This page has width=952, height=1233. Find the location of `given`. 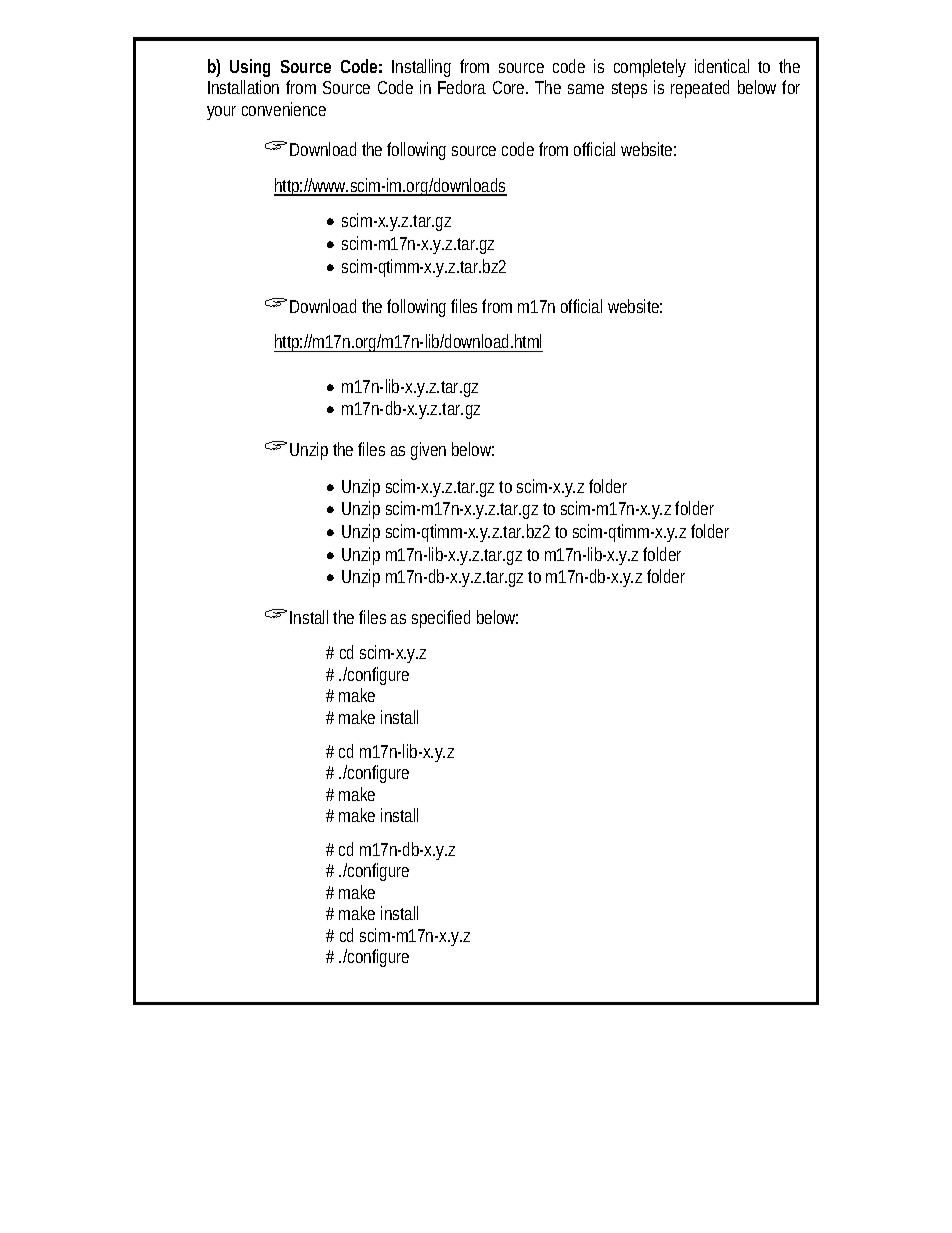

given is located at coordinates (428, 451).
